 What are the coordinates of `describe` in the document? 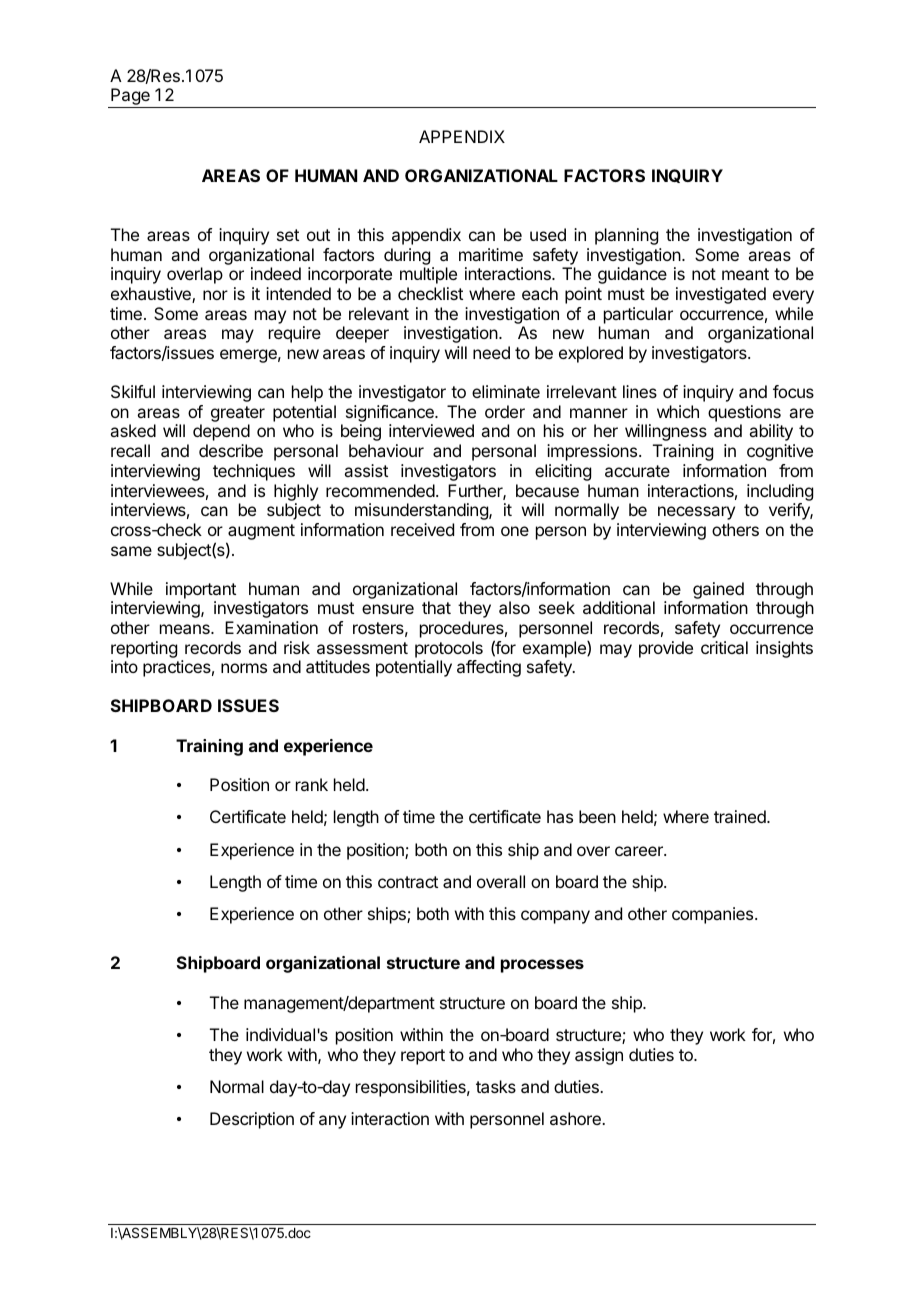 It's located at (231, 450).
